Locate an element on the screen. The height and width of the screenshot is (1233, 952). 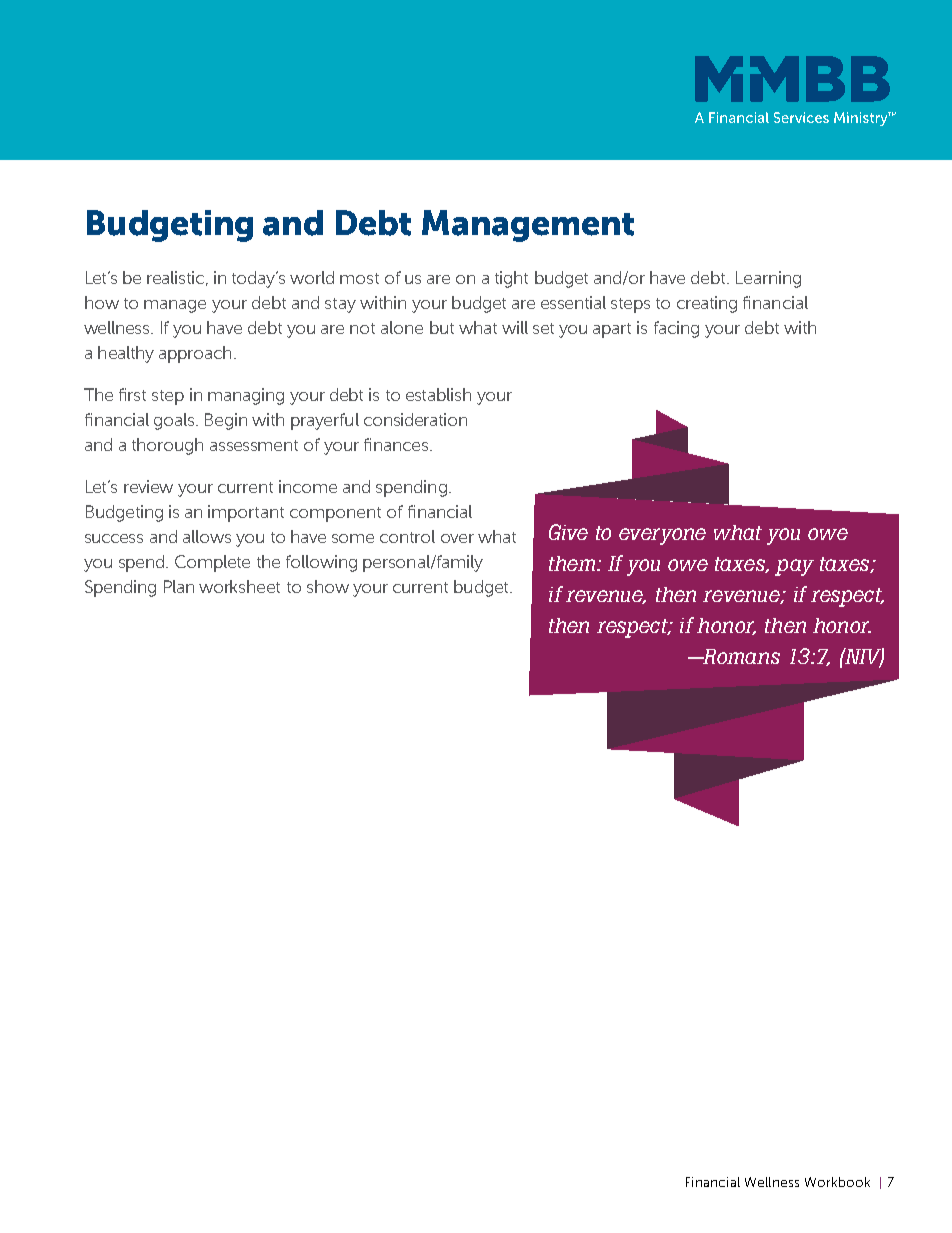
approach is located at coordinates (195, 354).
